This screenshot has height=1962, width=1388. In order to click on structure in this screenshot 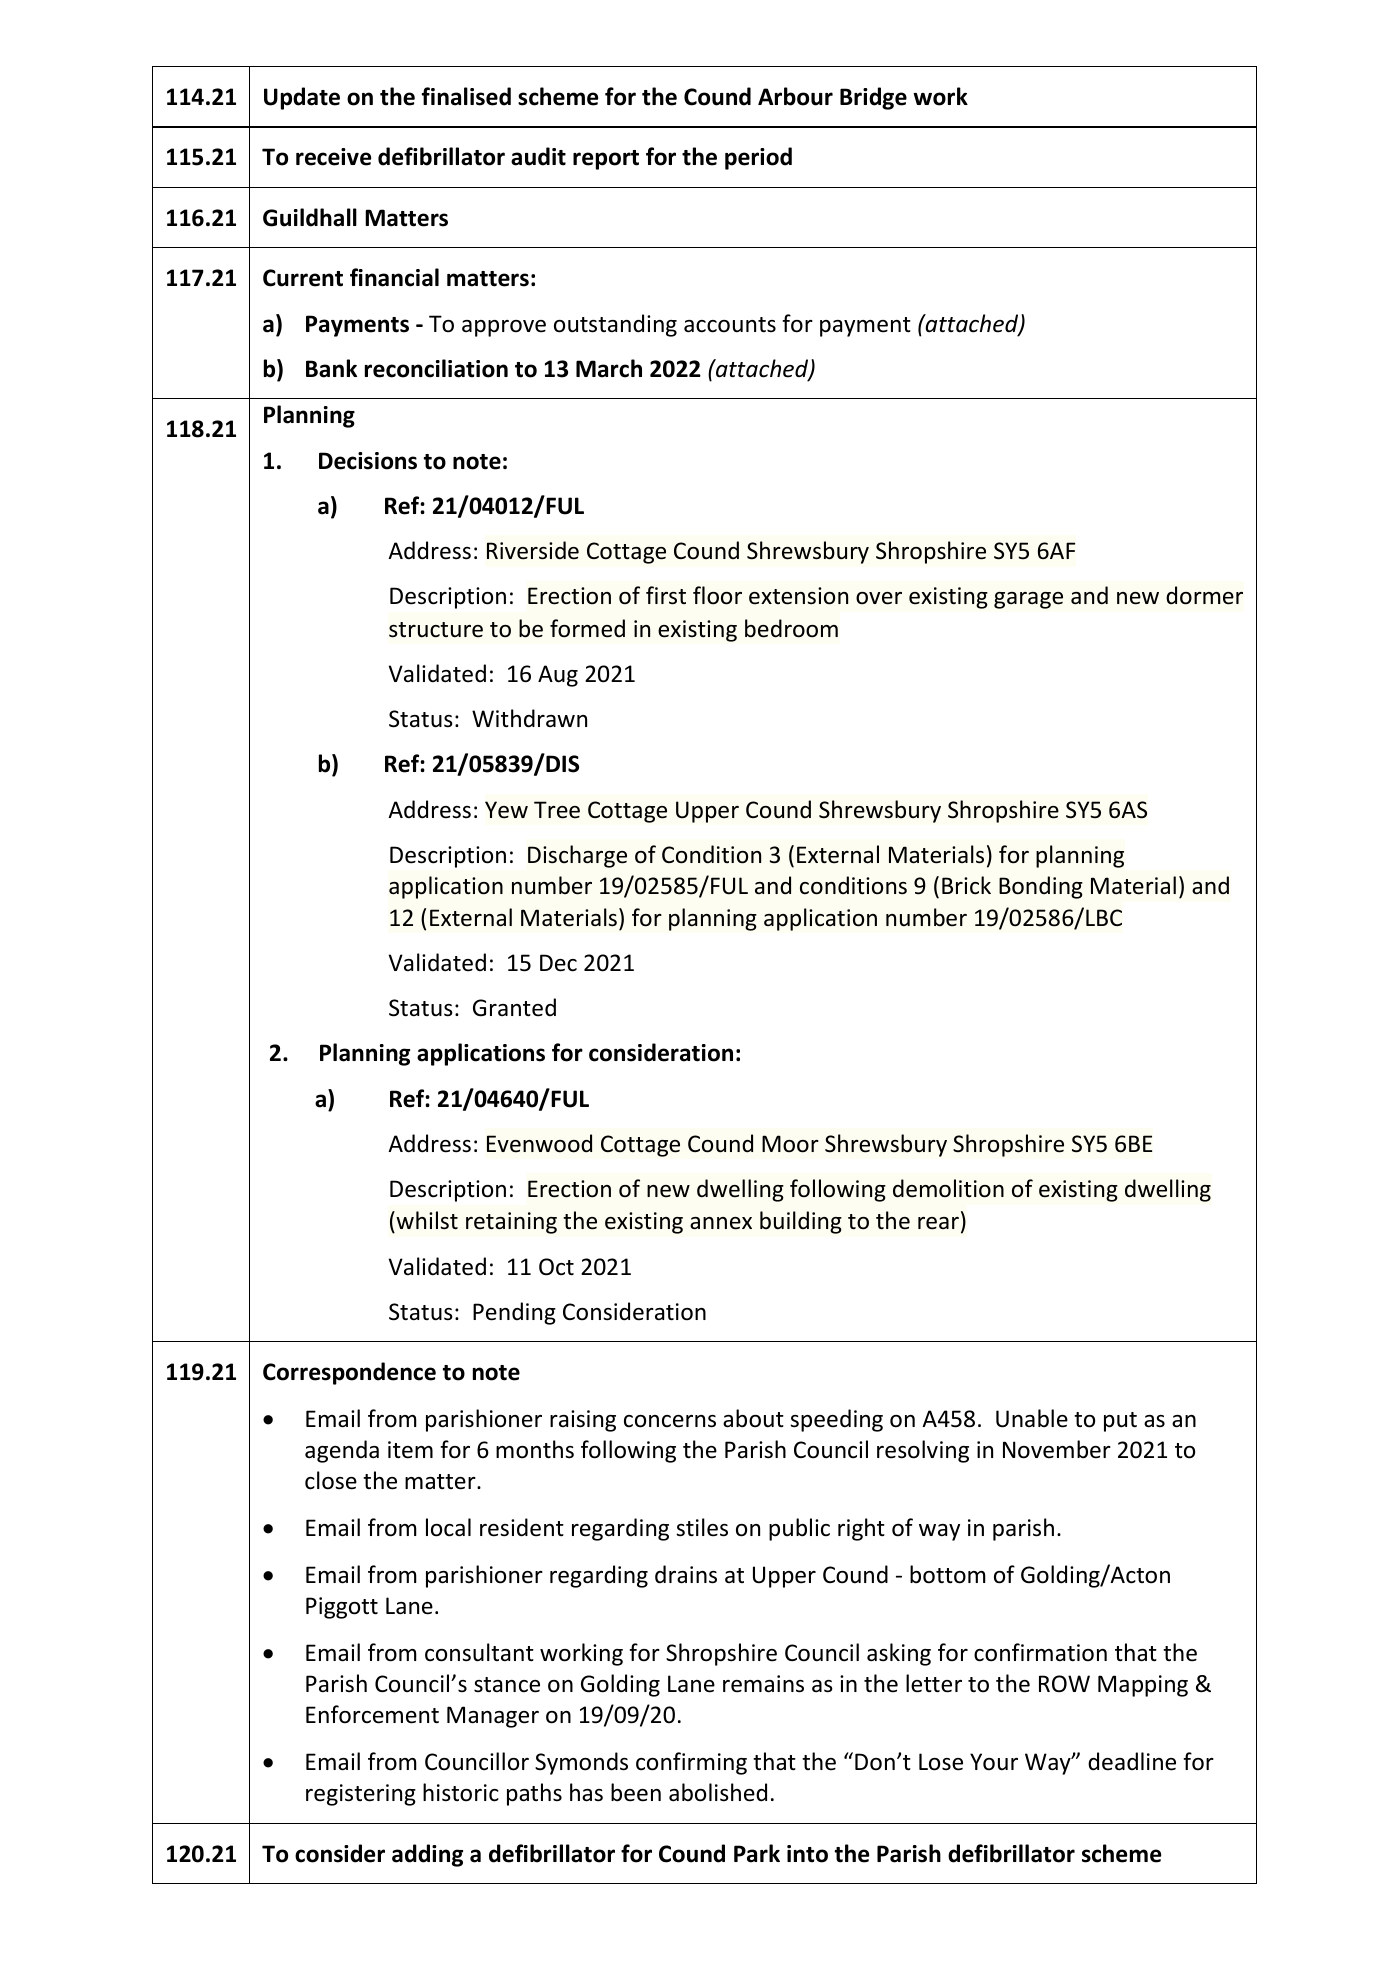, I will do `click(436, 630)`.
